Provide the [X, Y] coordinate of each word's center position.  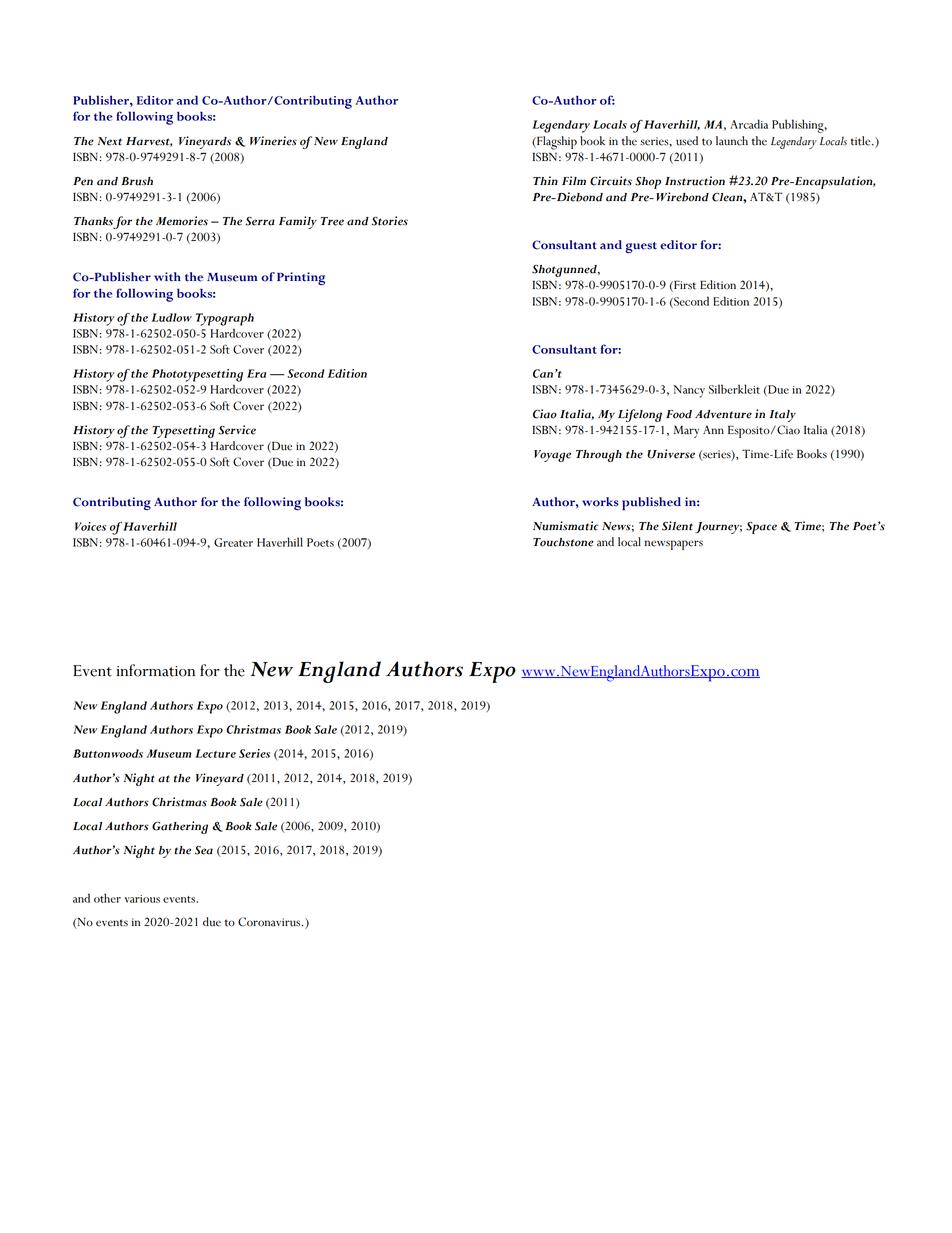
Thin [545, 180]
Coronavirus [270, 922]
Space [761, 528]
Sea [204, 850]
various [142, 899]
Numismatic [565, 526]
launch [732, 141]
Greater [233, 542]
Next [110, 141]
